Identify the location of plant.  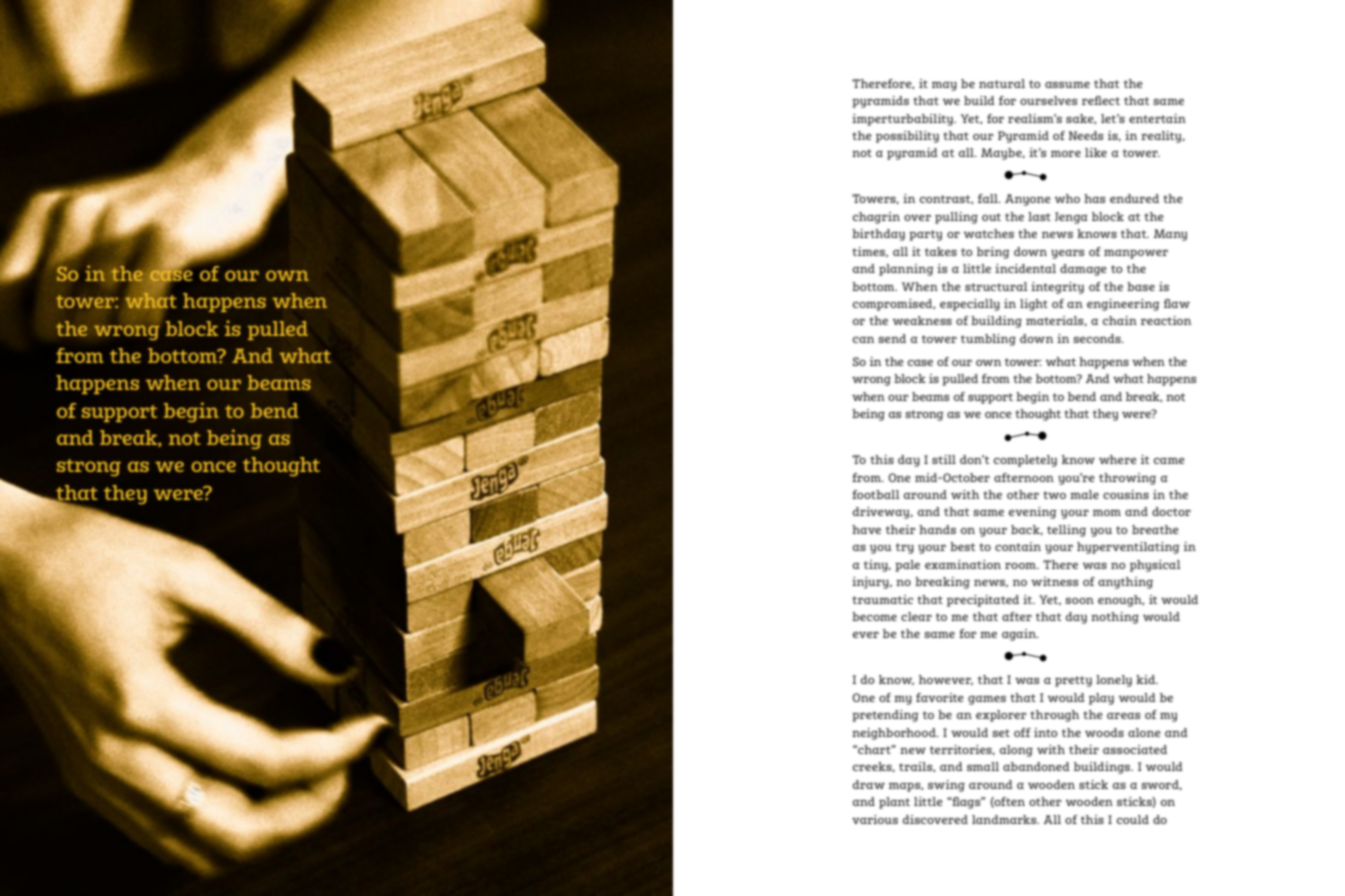
(894, 803).
